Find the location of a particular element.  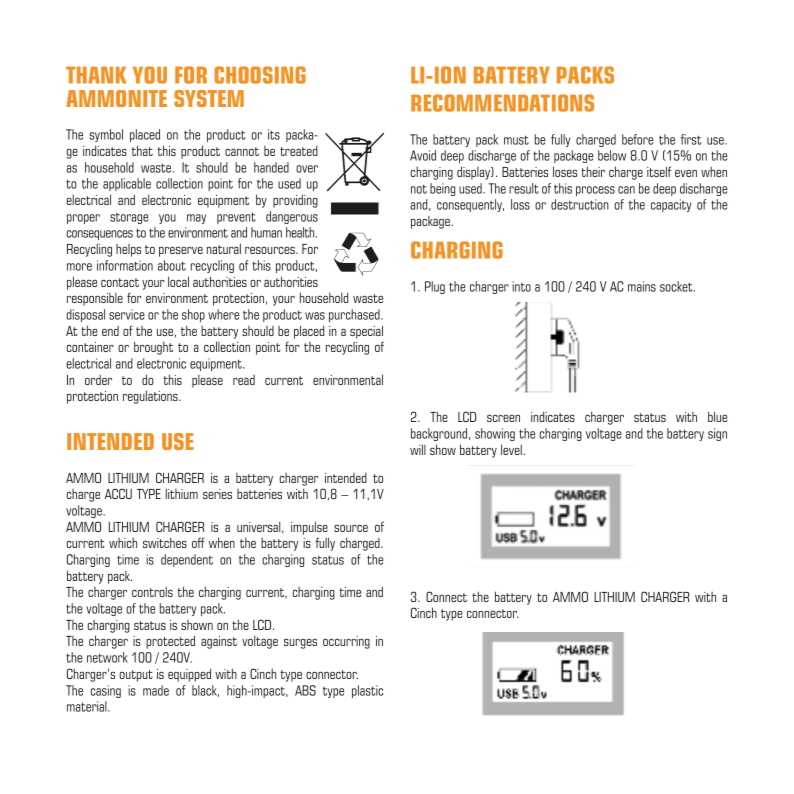

local is located at coordinates (178, 281).
